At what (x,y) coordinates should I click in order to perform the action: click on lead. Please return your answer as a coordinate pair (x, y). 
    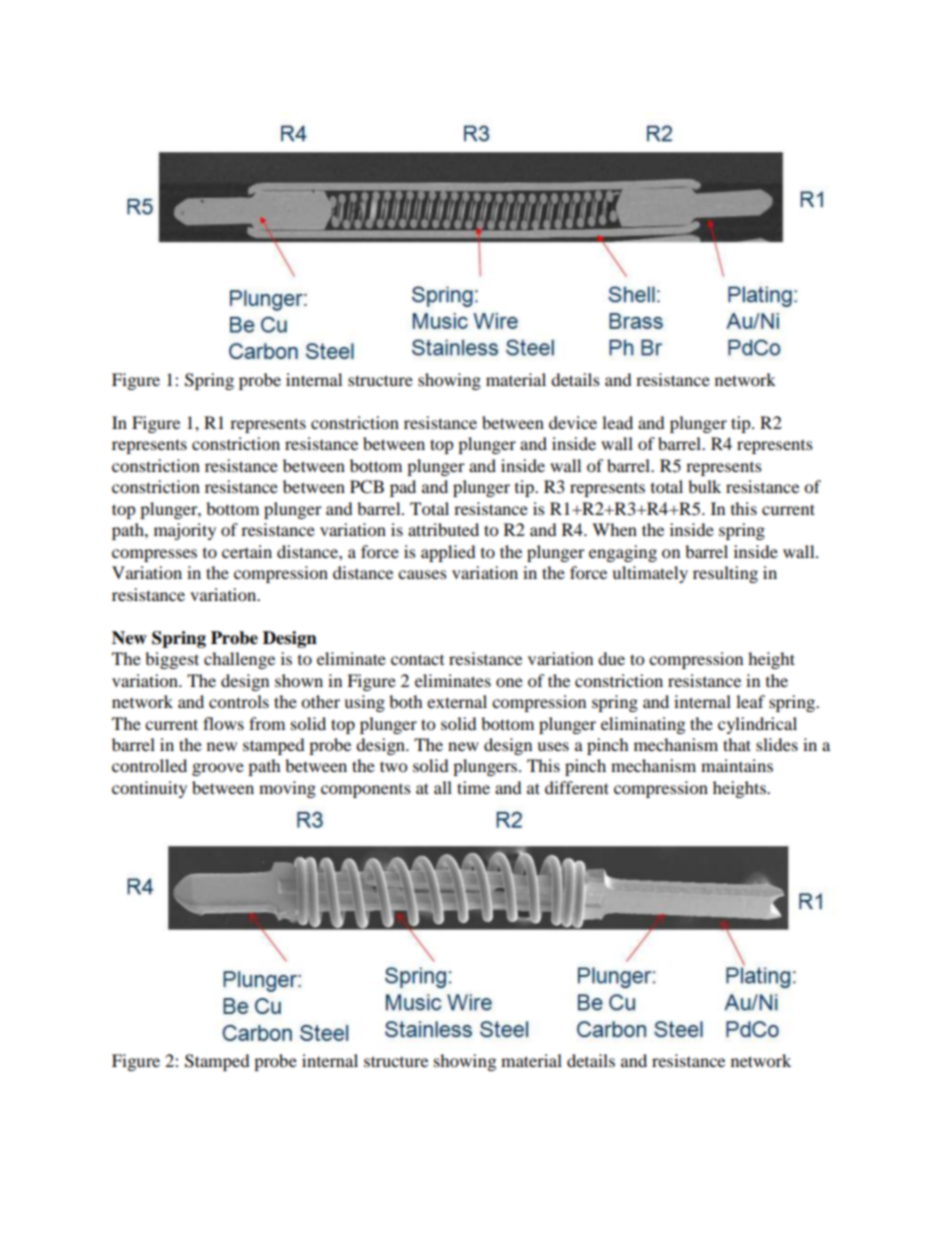
    Looking at the image, I should click on (617, 422).
